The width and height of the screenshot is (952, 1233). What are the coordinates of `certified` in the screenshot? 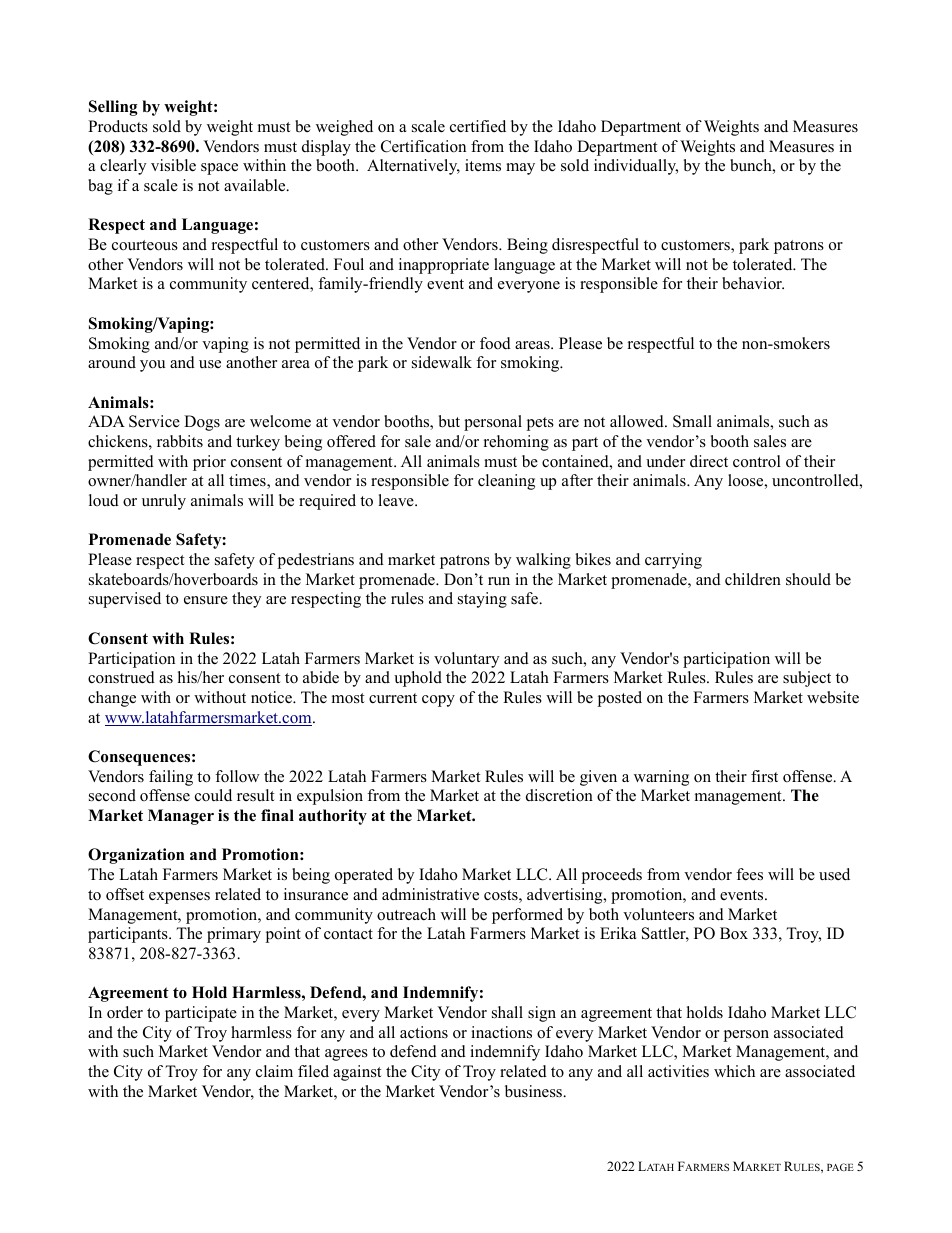 It's located at (478, 126).
